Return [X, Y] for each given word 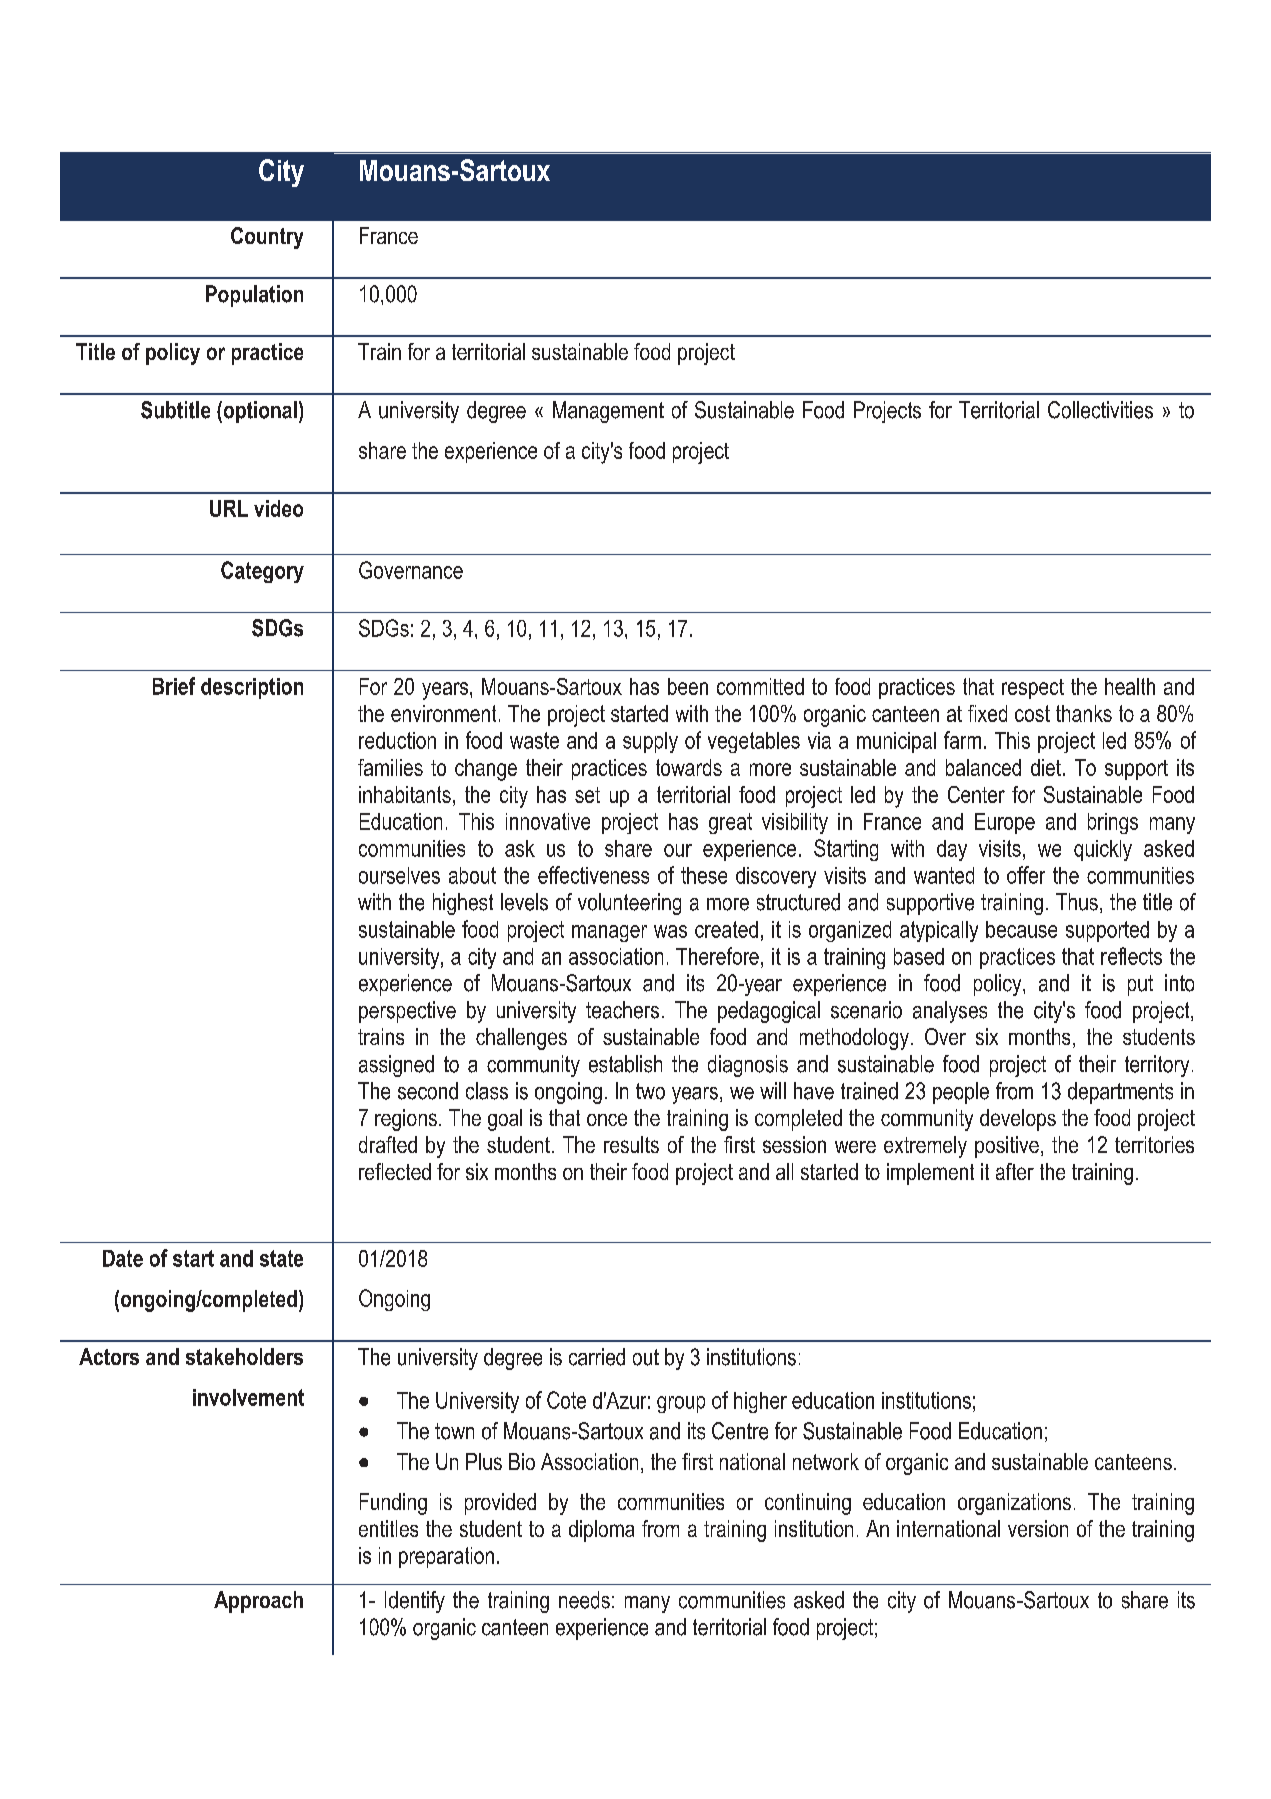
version [1038, 1528]
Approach [258, 1602]
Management [608, 412]
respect [1033, 689]
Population [254, 296]
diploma [601, 1531]
